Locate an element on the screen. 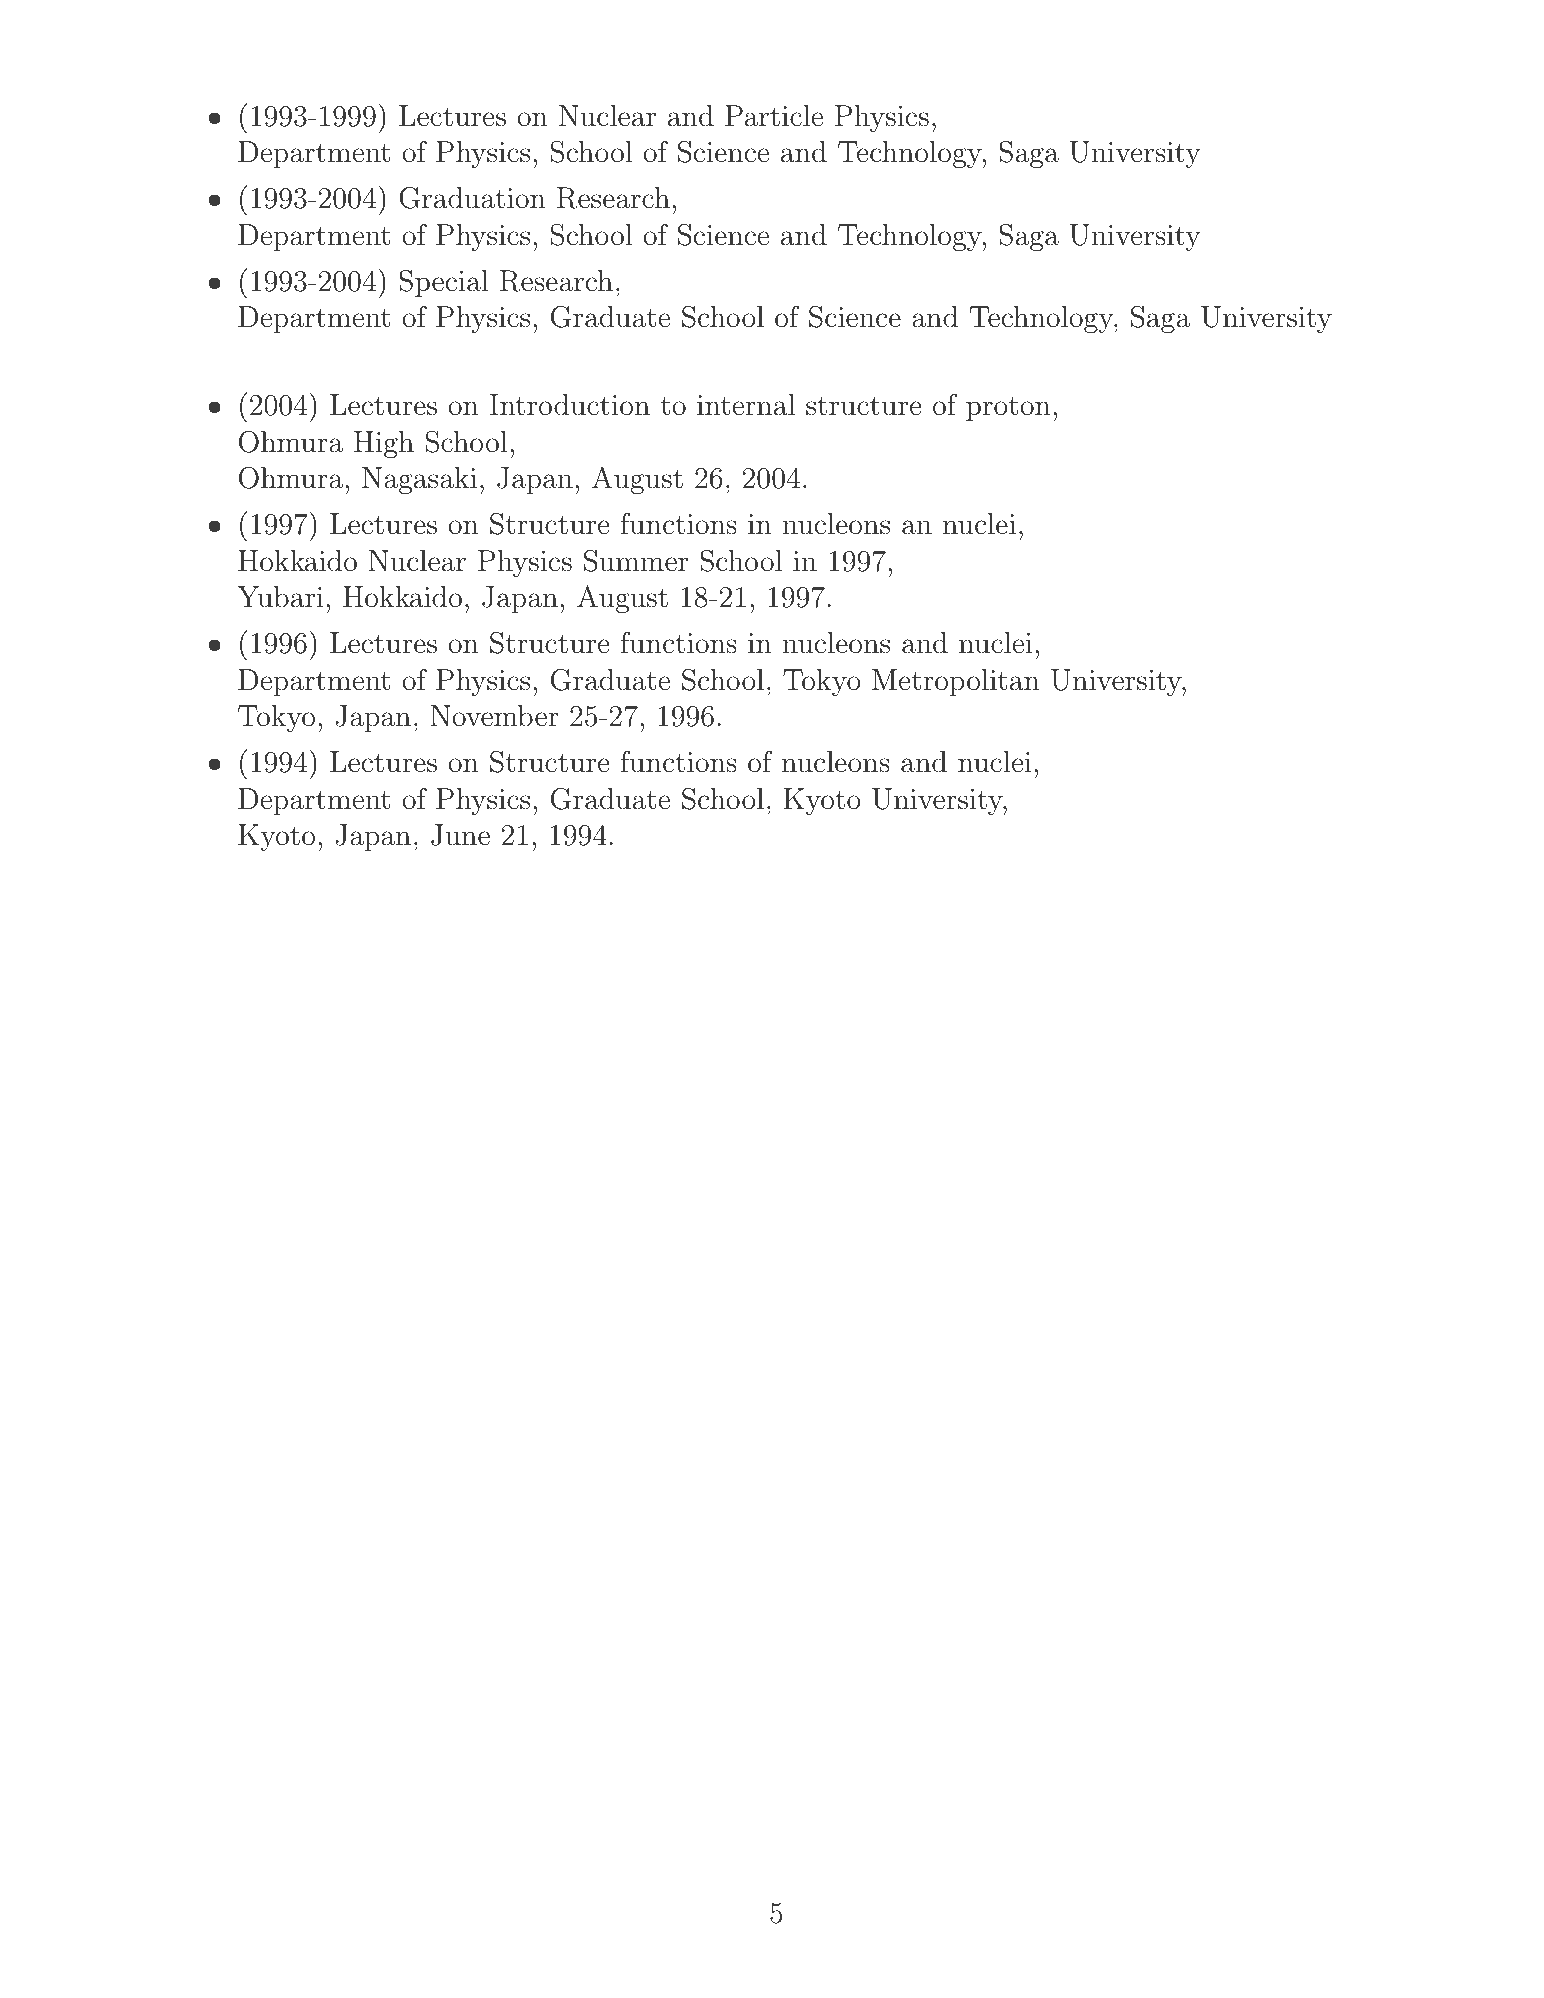 Image resolution: width=1544 pixels, height=1998 pixels. Graduation is located at coordinates (472, 198).
